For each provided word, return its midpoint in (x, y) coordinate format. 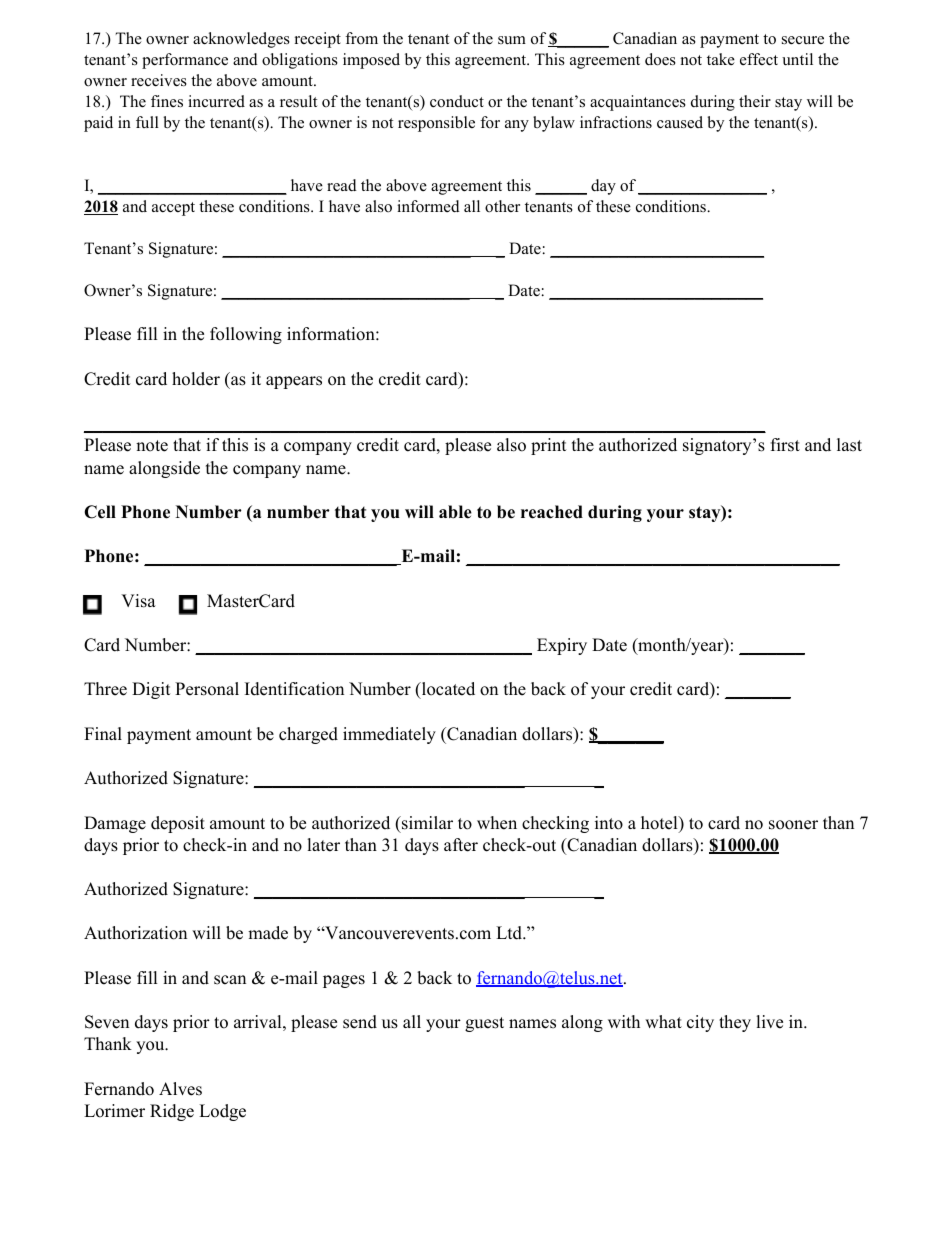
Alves (180, 1089)
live (769, 1022)
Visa (138, 601)
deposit (178, 824)
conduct (457, 101)
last (849, 445)
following (246, 335)
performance (185, 61)
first (785, 445)
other (502, 206)
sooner (793, 825)
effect (759, 59)
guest (484, 1024)
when (497, 823)
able (455, 512)
